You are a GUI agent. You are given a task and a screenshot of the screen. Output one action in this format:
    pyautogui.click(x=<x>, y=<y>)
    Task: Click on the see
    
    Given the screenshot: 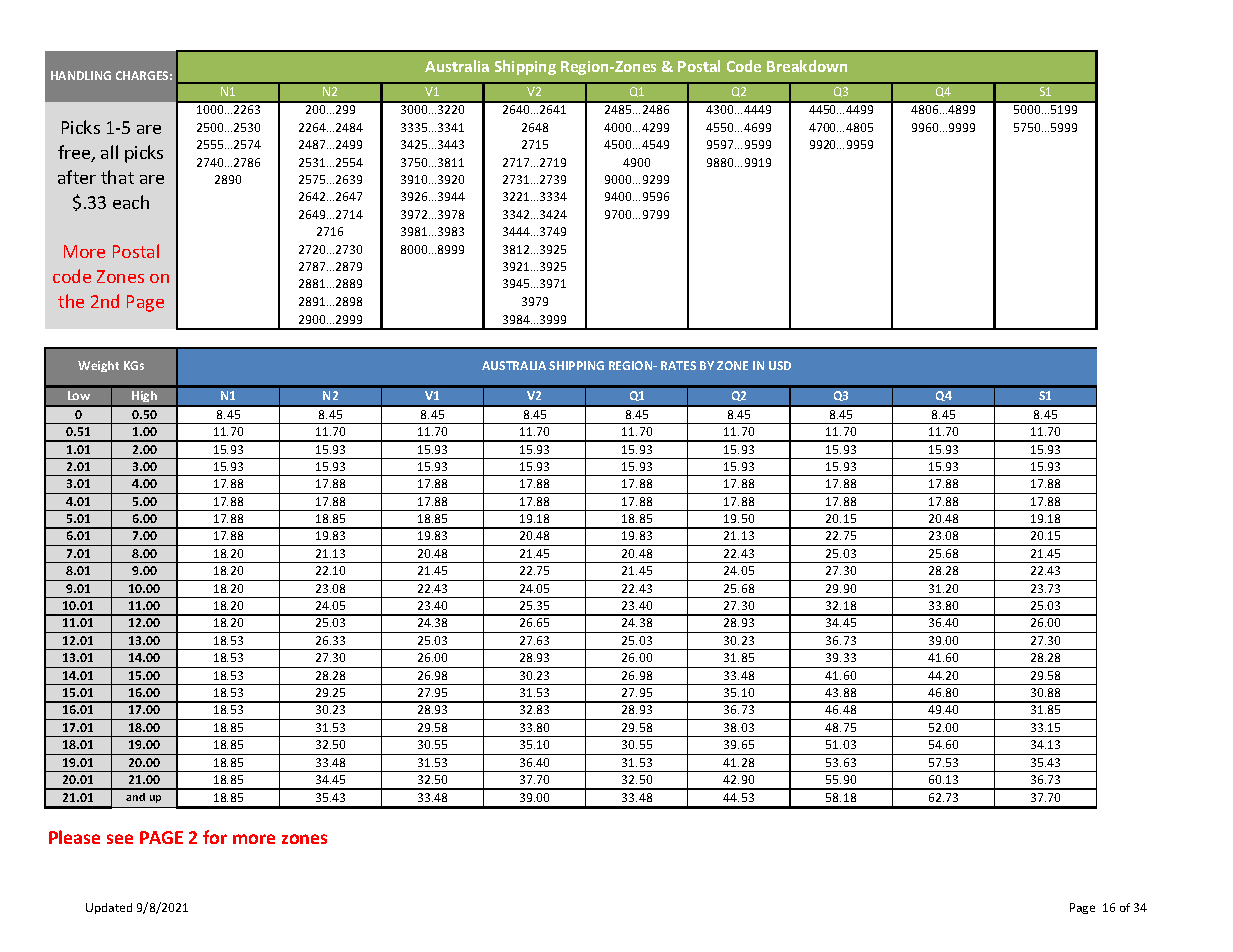 What is the action you would take?
    pyautogui.click(x=120, y=839)
